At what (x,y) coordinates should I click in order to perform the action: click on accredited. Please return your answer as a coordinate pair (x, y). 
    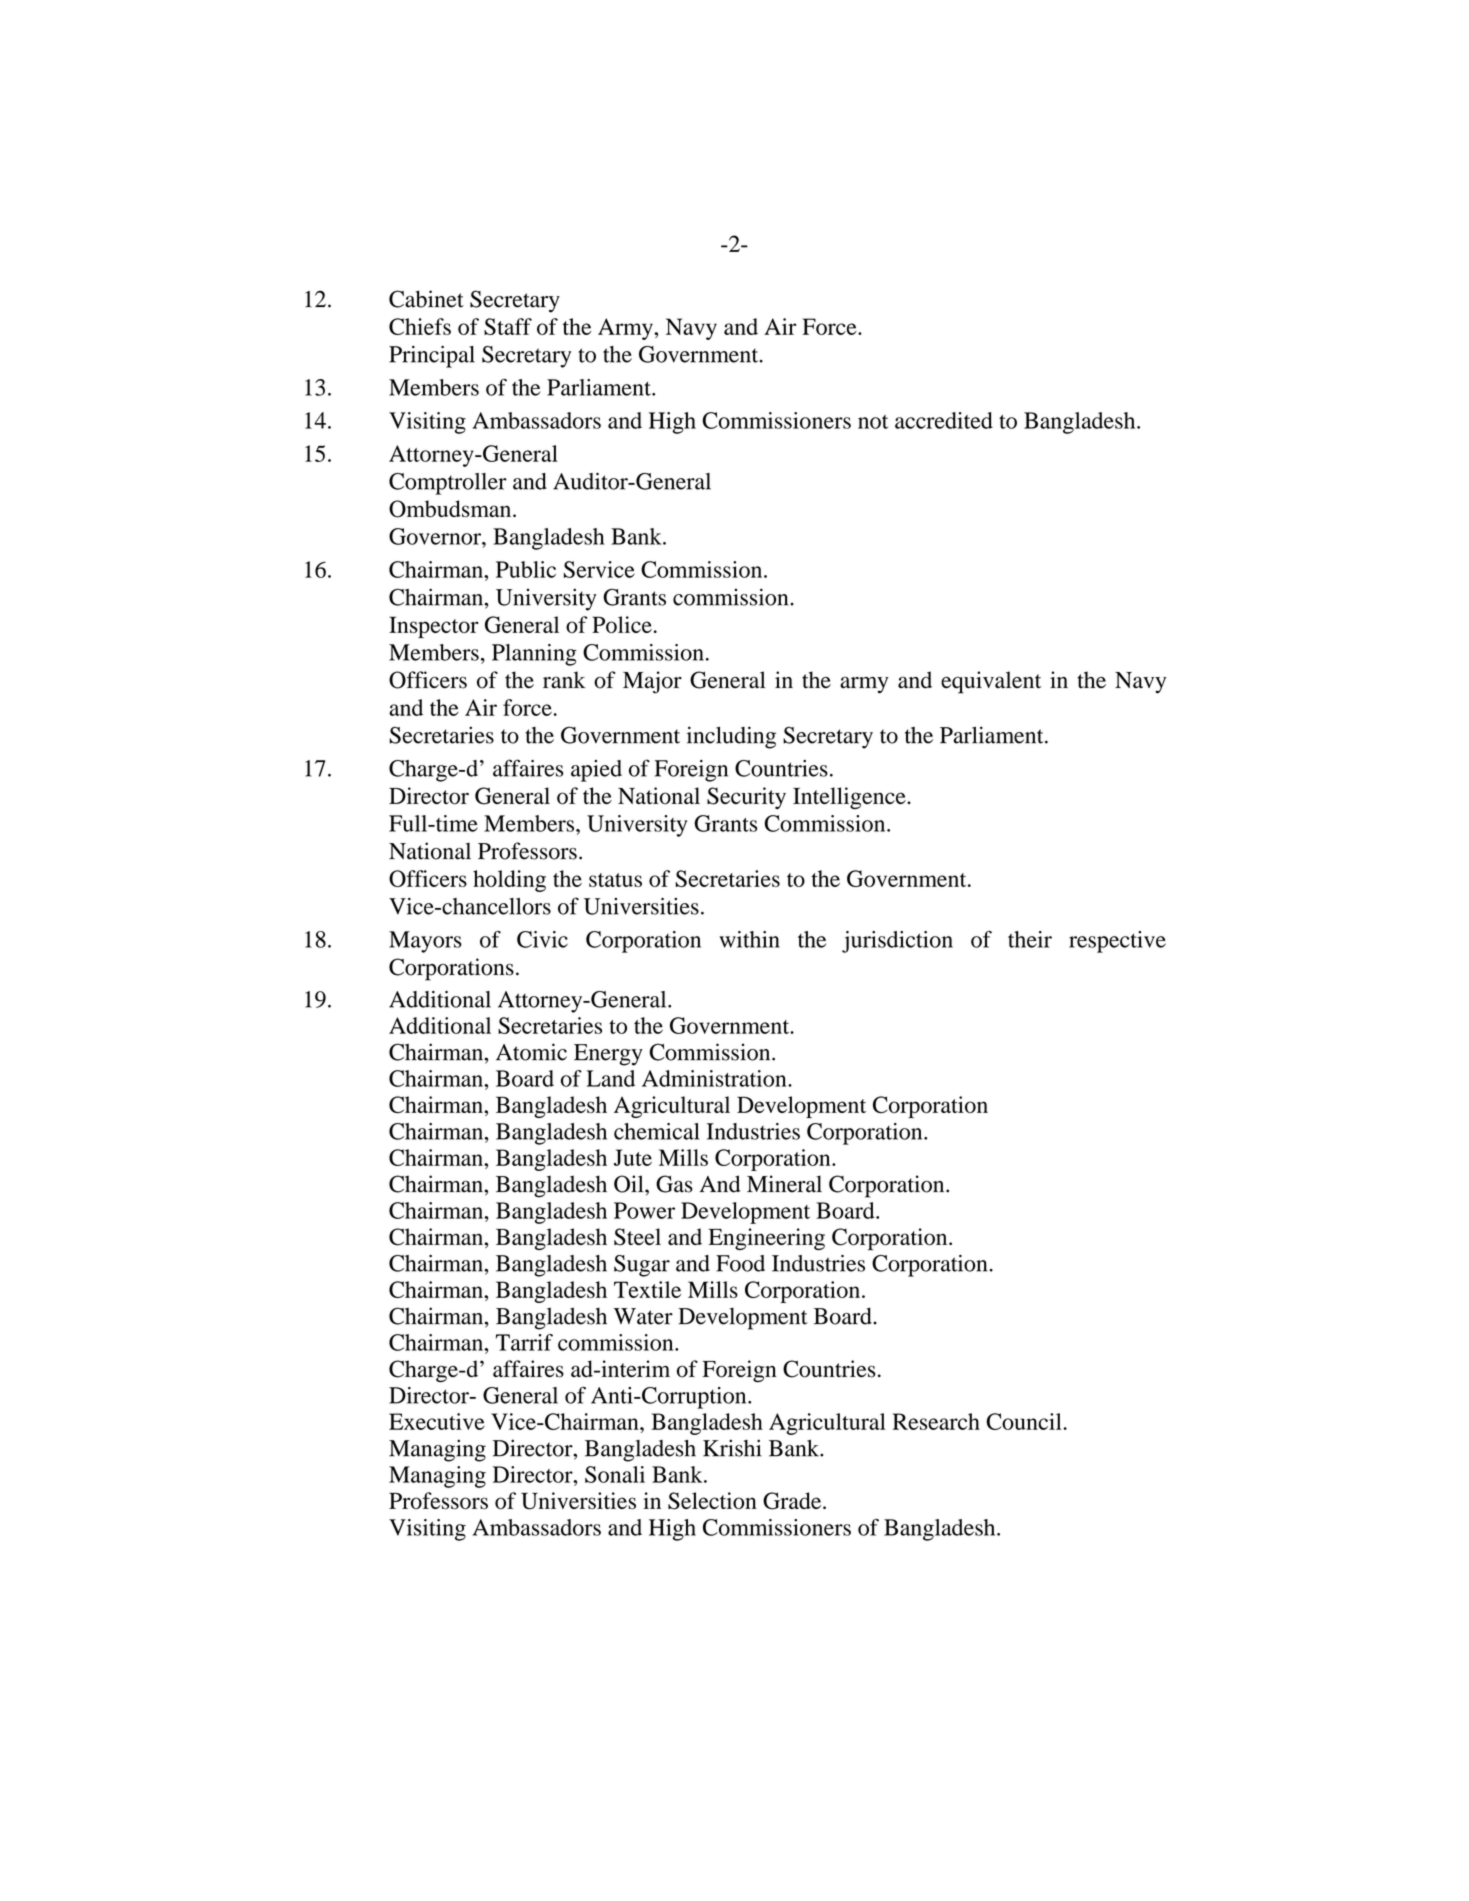
    Looking at the image, I should click on (944, 420).
